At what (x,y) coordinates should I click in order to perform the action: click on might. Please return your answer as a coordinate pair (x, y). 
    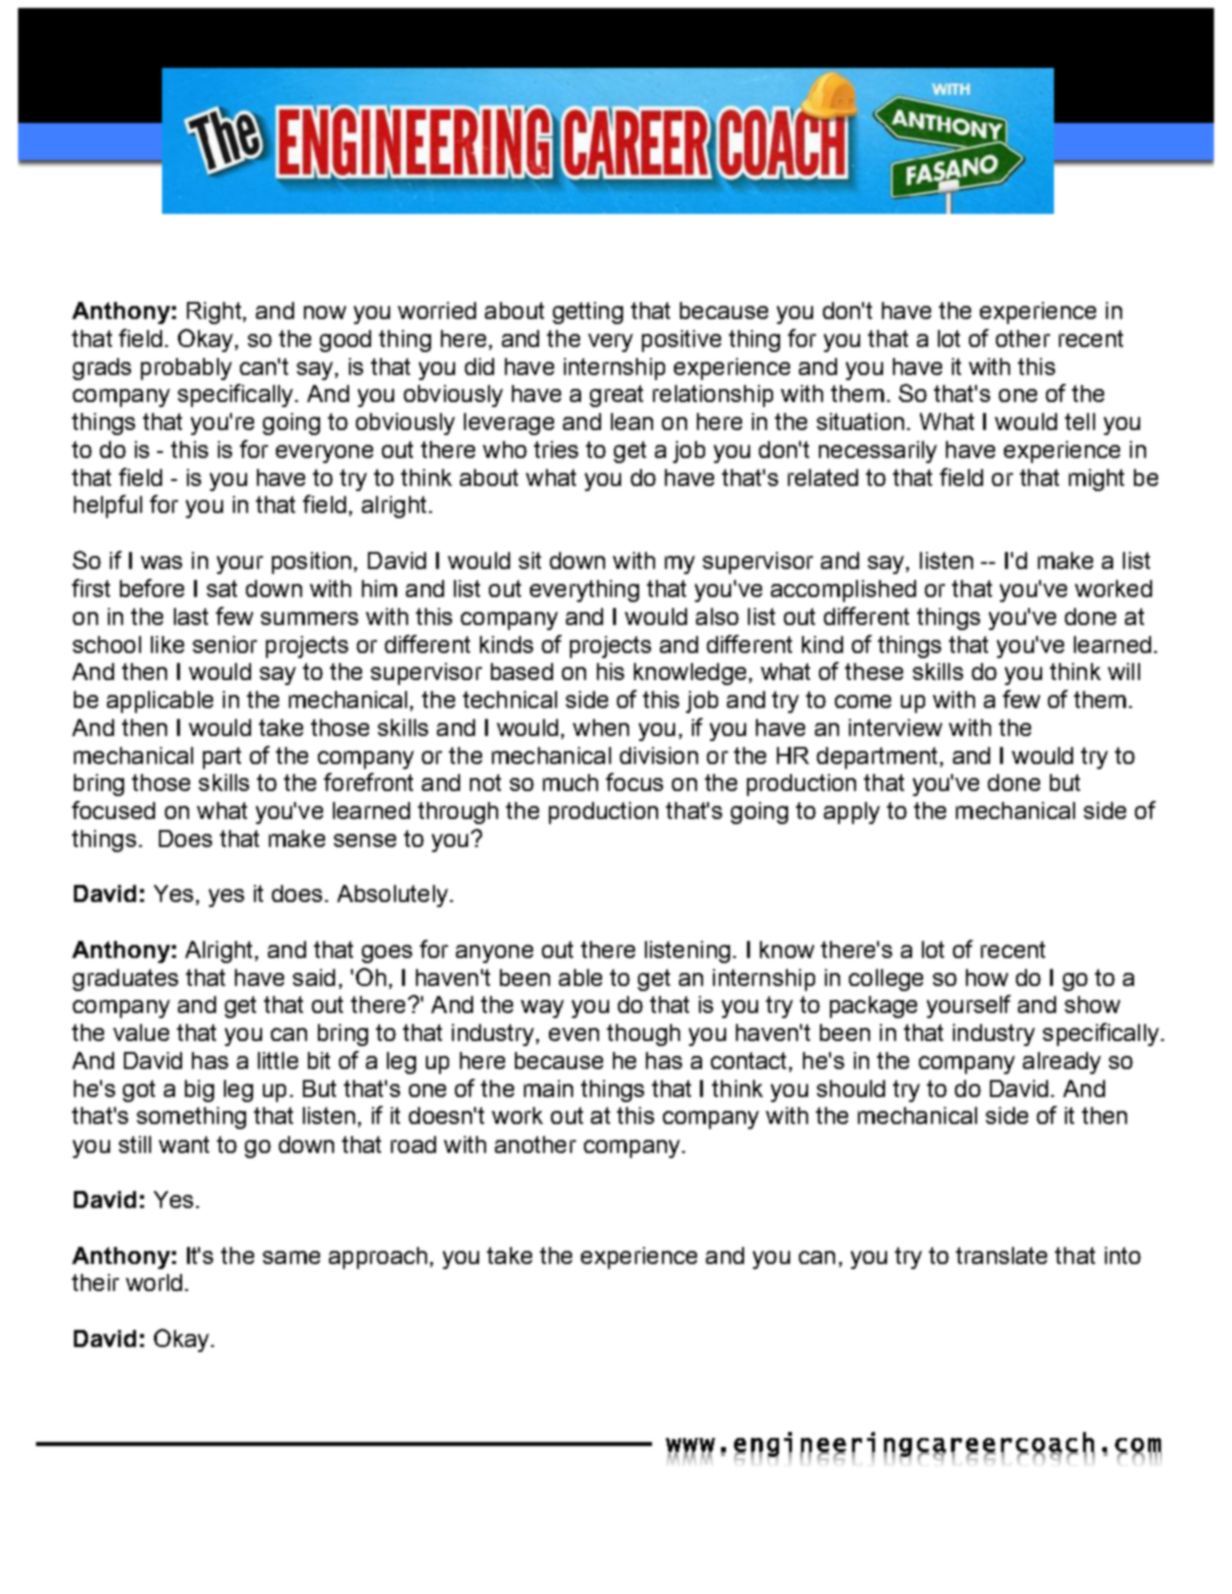
    Looking at the image, I should click on (1096, 480).
